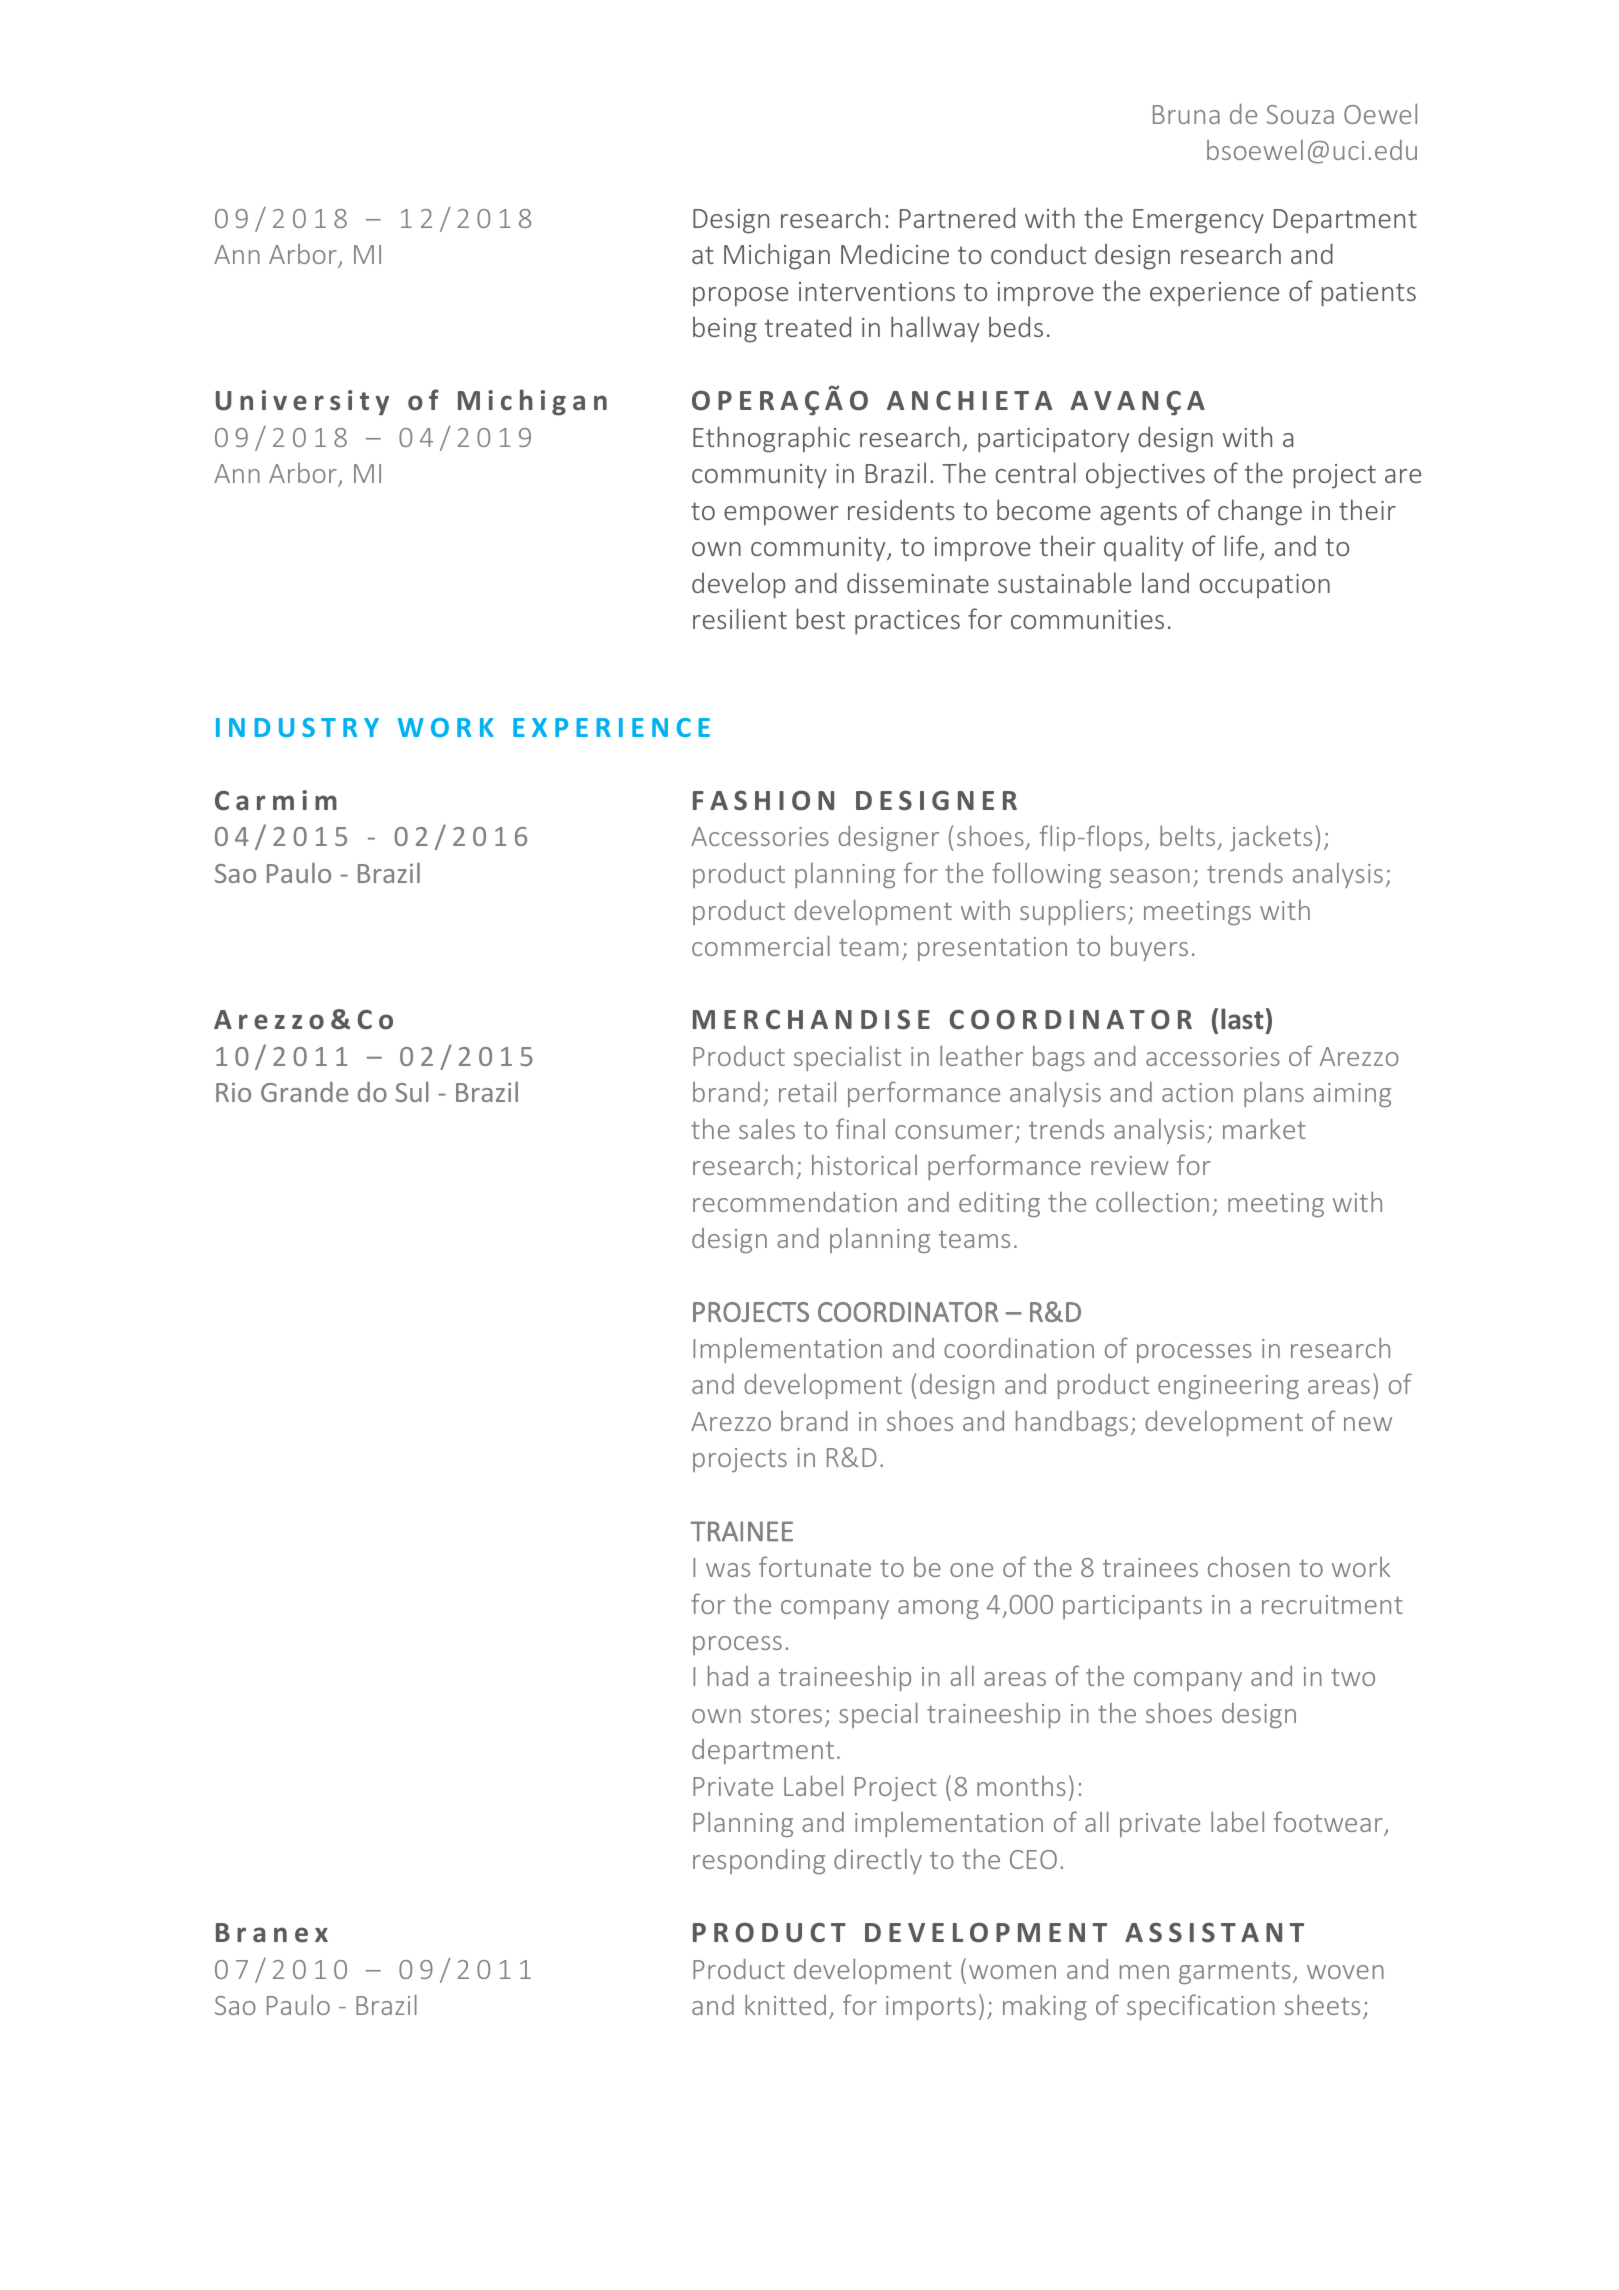 The image size is (1619, 2290). What do you see at coordinates (1265, 586) in the screenshot?
I see `occupation` at bounding box center [1265, 586].
